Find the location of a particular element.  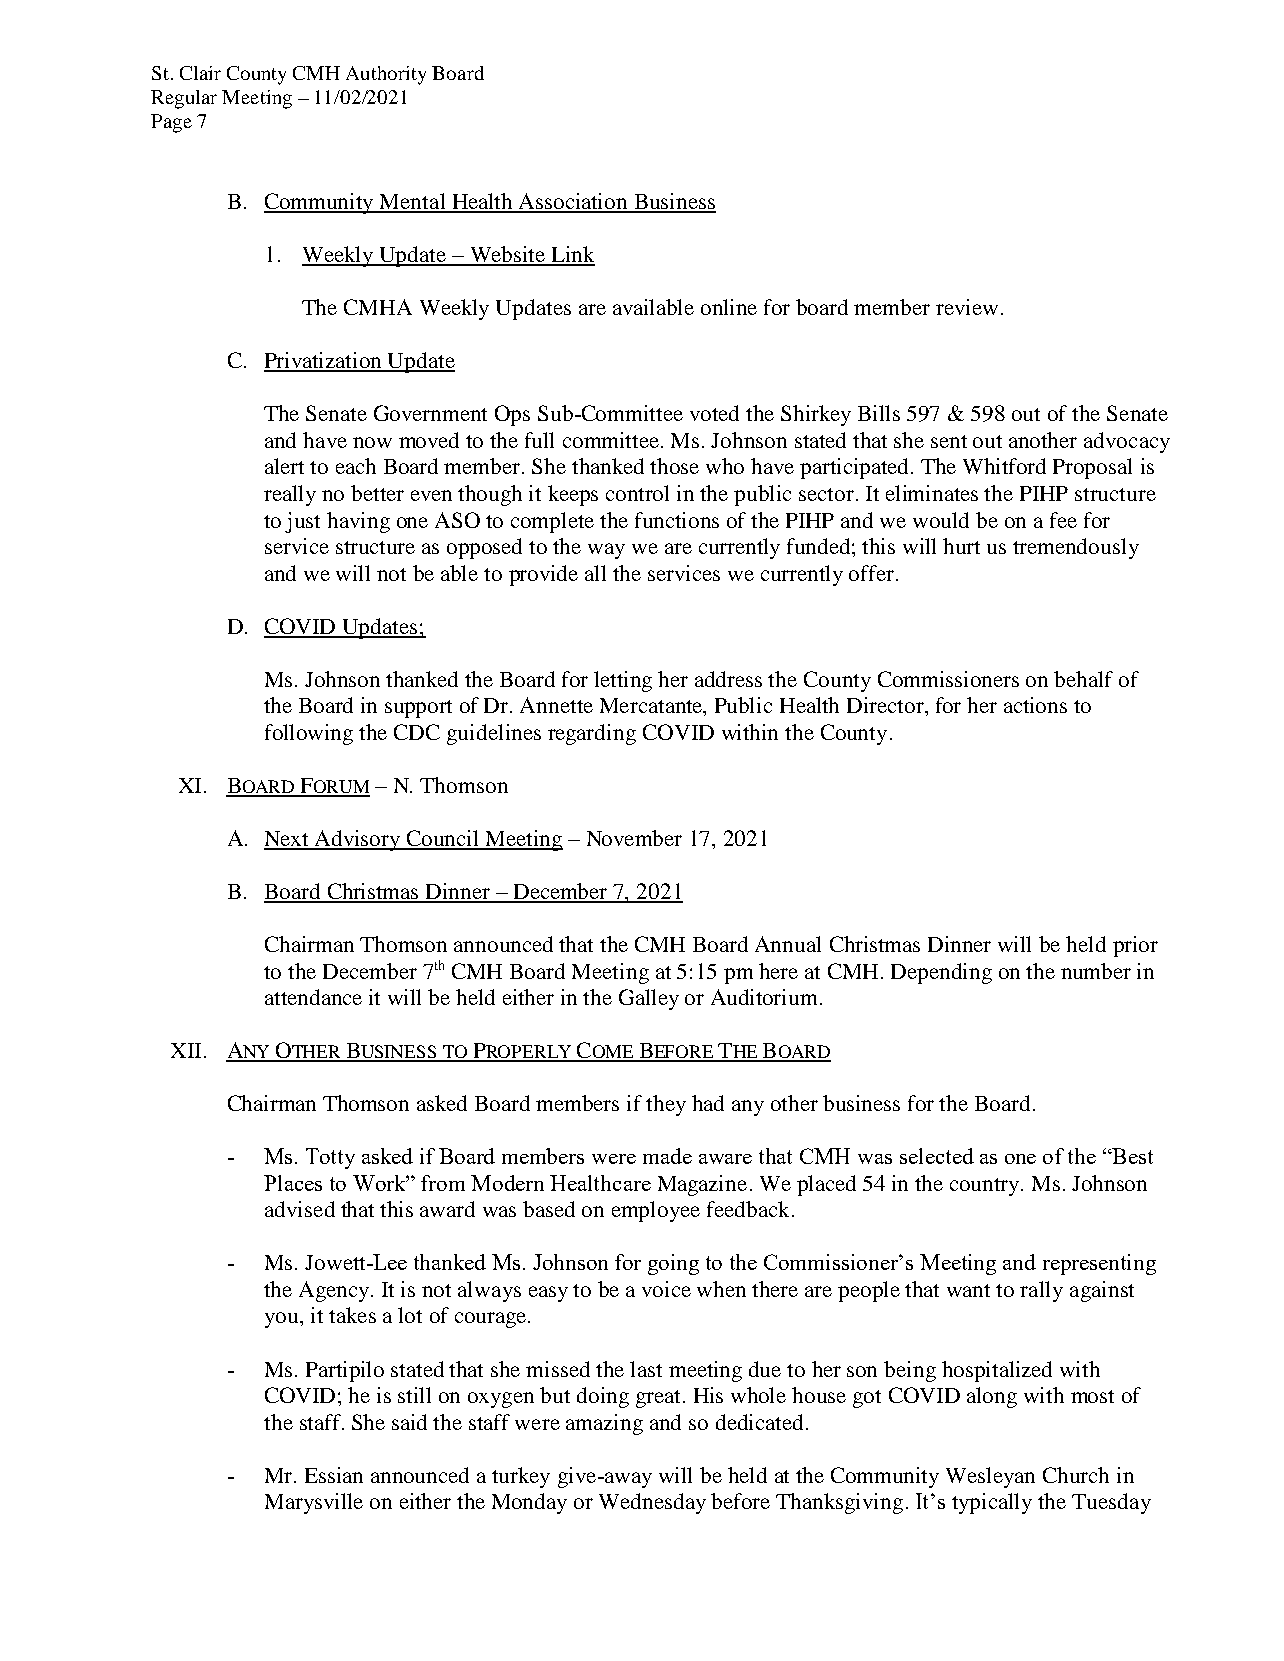

Places is located at coordinates (293, 1183).
